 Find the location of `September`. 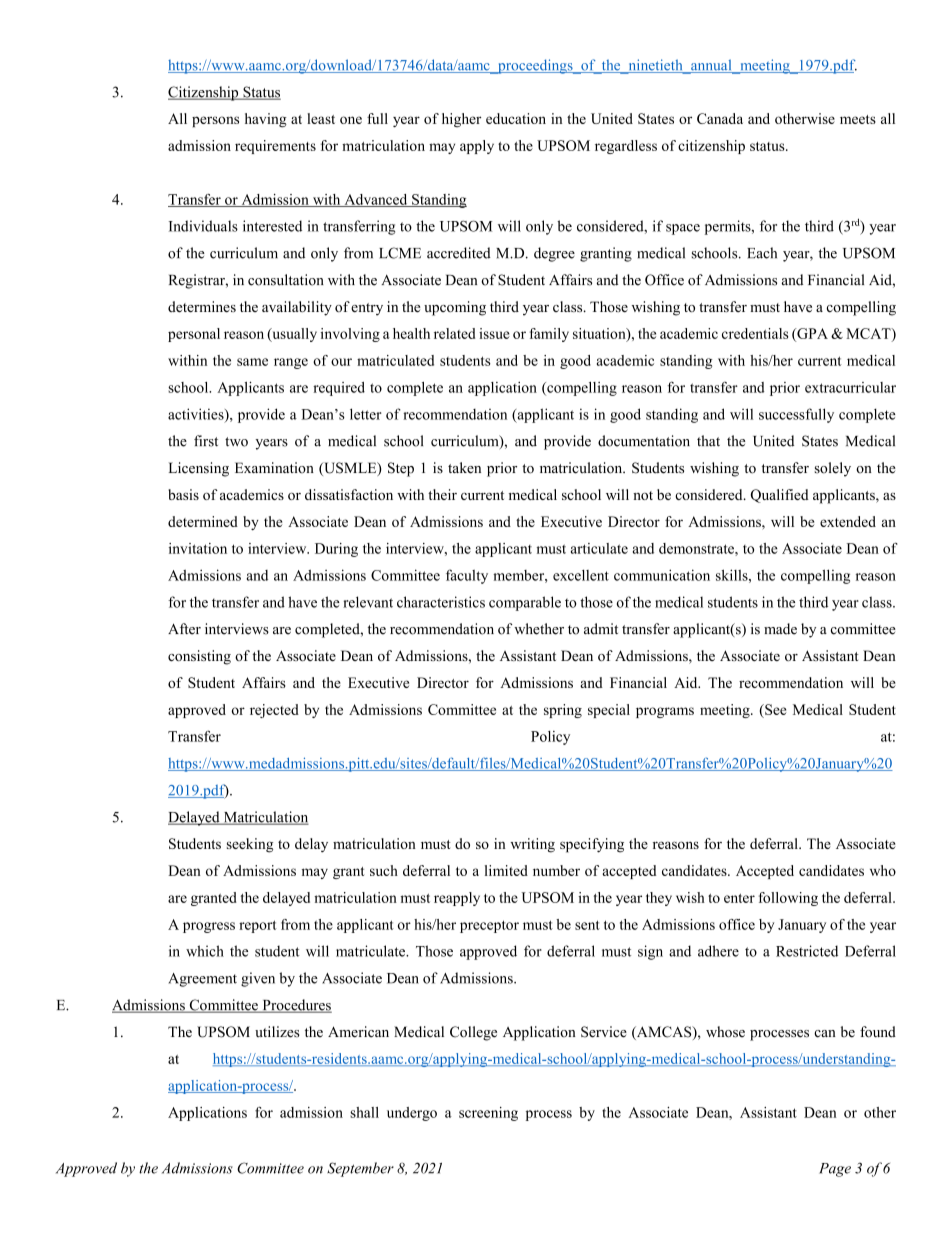

September is located at coordinates (360, 1169).
